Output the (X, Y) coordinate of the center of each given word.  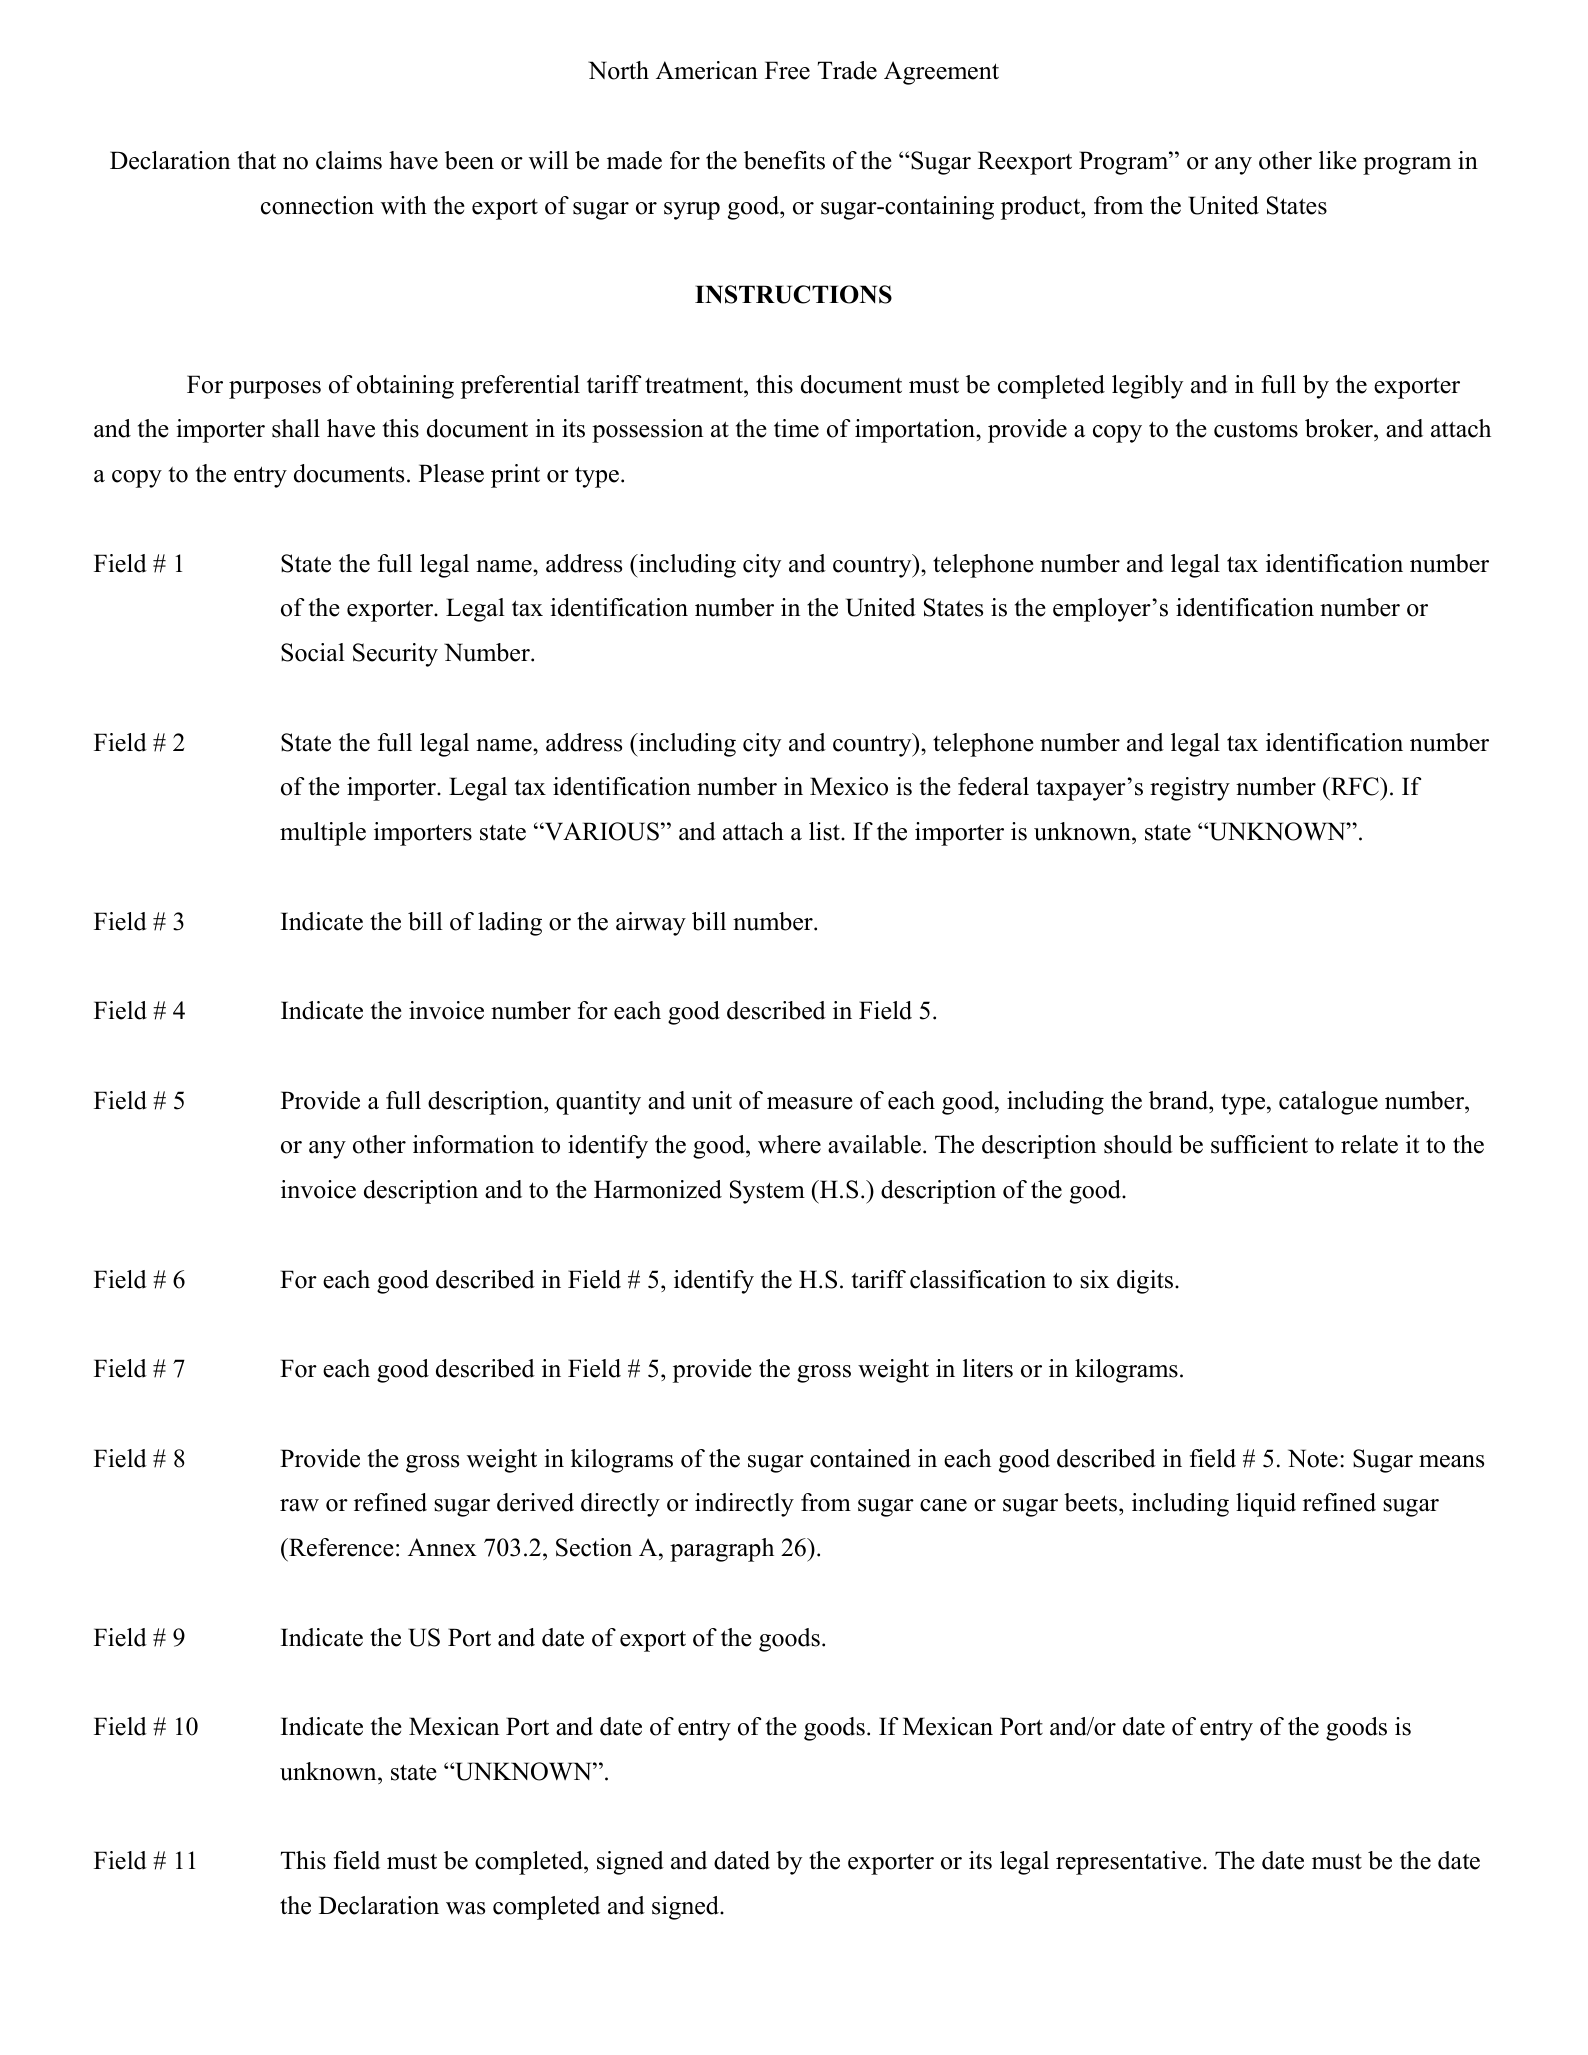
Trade (847, 70)
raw (299, 1505)
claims (349, 160)
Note (1313, 1458)
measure (810, 1103)
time (796, 428)
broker (1340, 430)
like (1338, 160)
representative (1130, 1863)
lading (510, 924)
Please (451, 473)
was (465, 1908)
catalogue (1328, 1103)
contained (860, 1458)
